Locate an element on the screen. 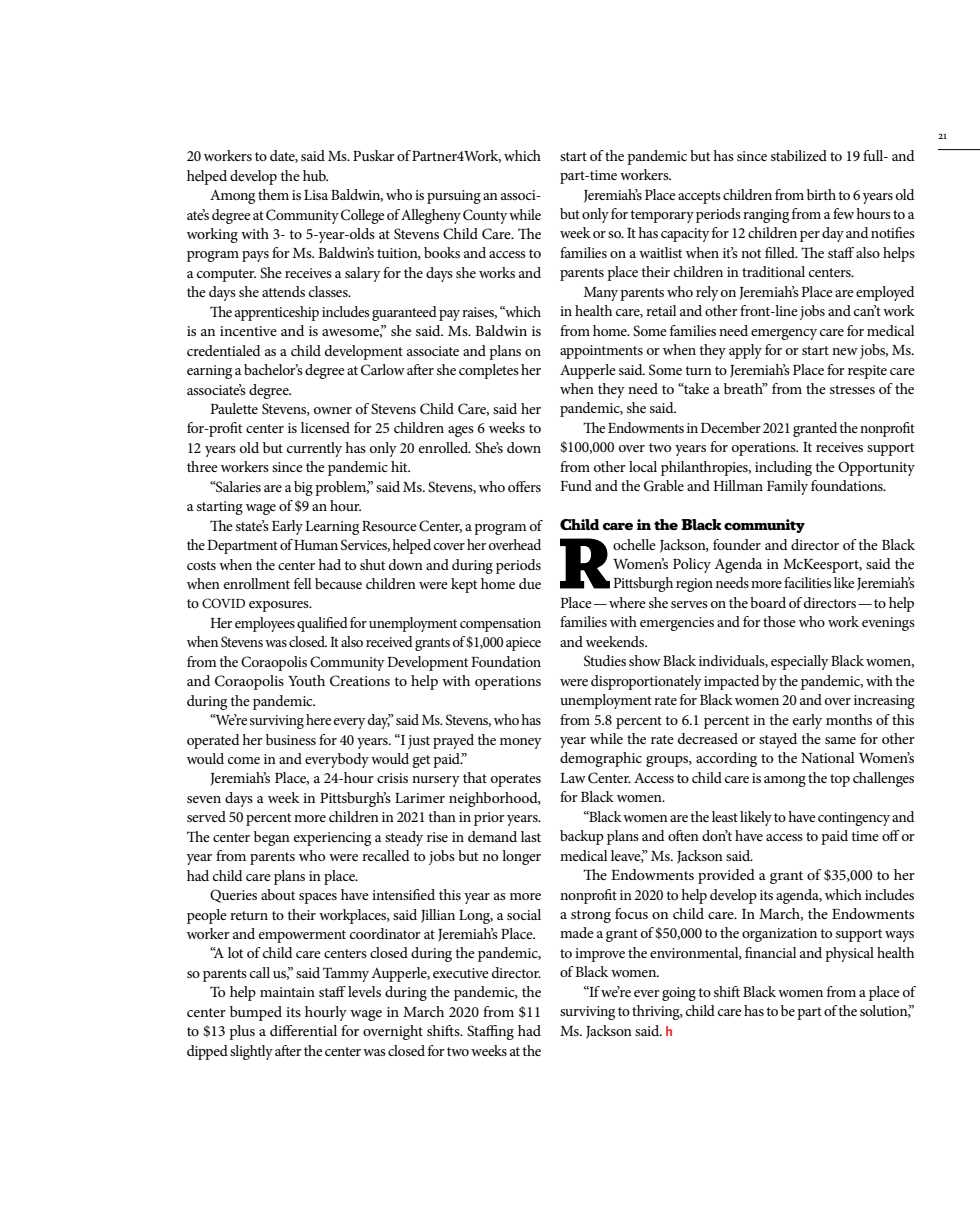  physical is located at coordinates (849, 954).
